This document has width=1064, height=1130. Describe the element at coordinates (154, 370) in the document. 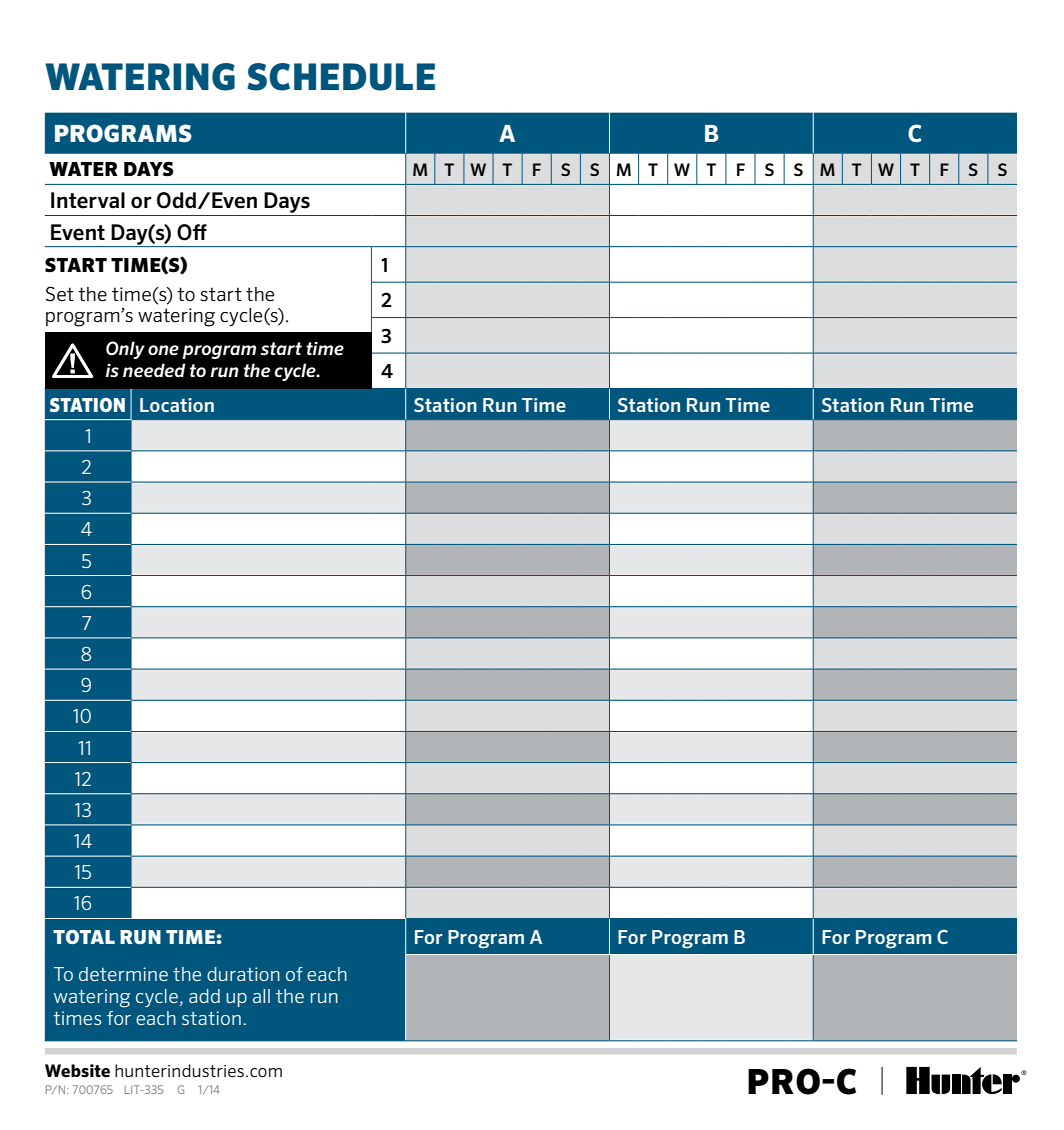

I see `needed` at that location.
